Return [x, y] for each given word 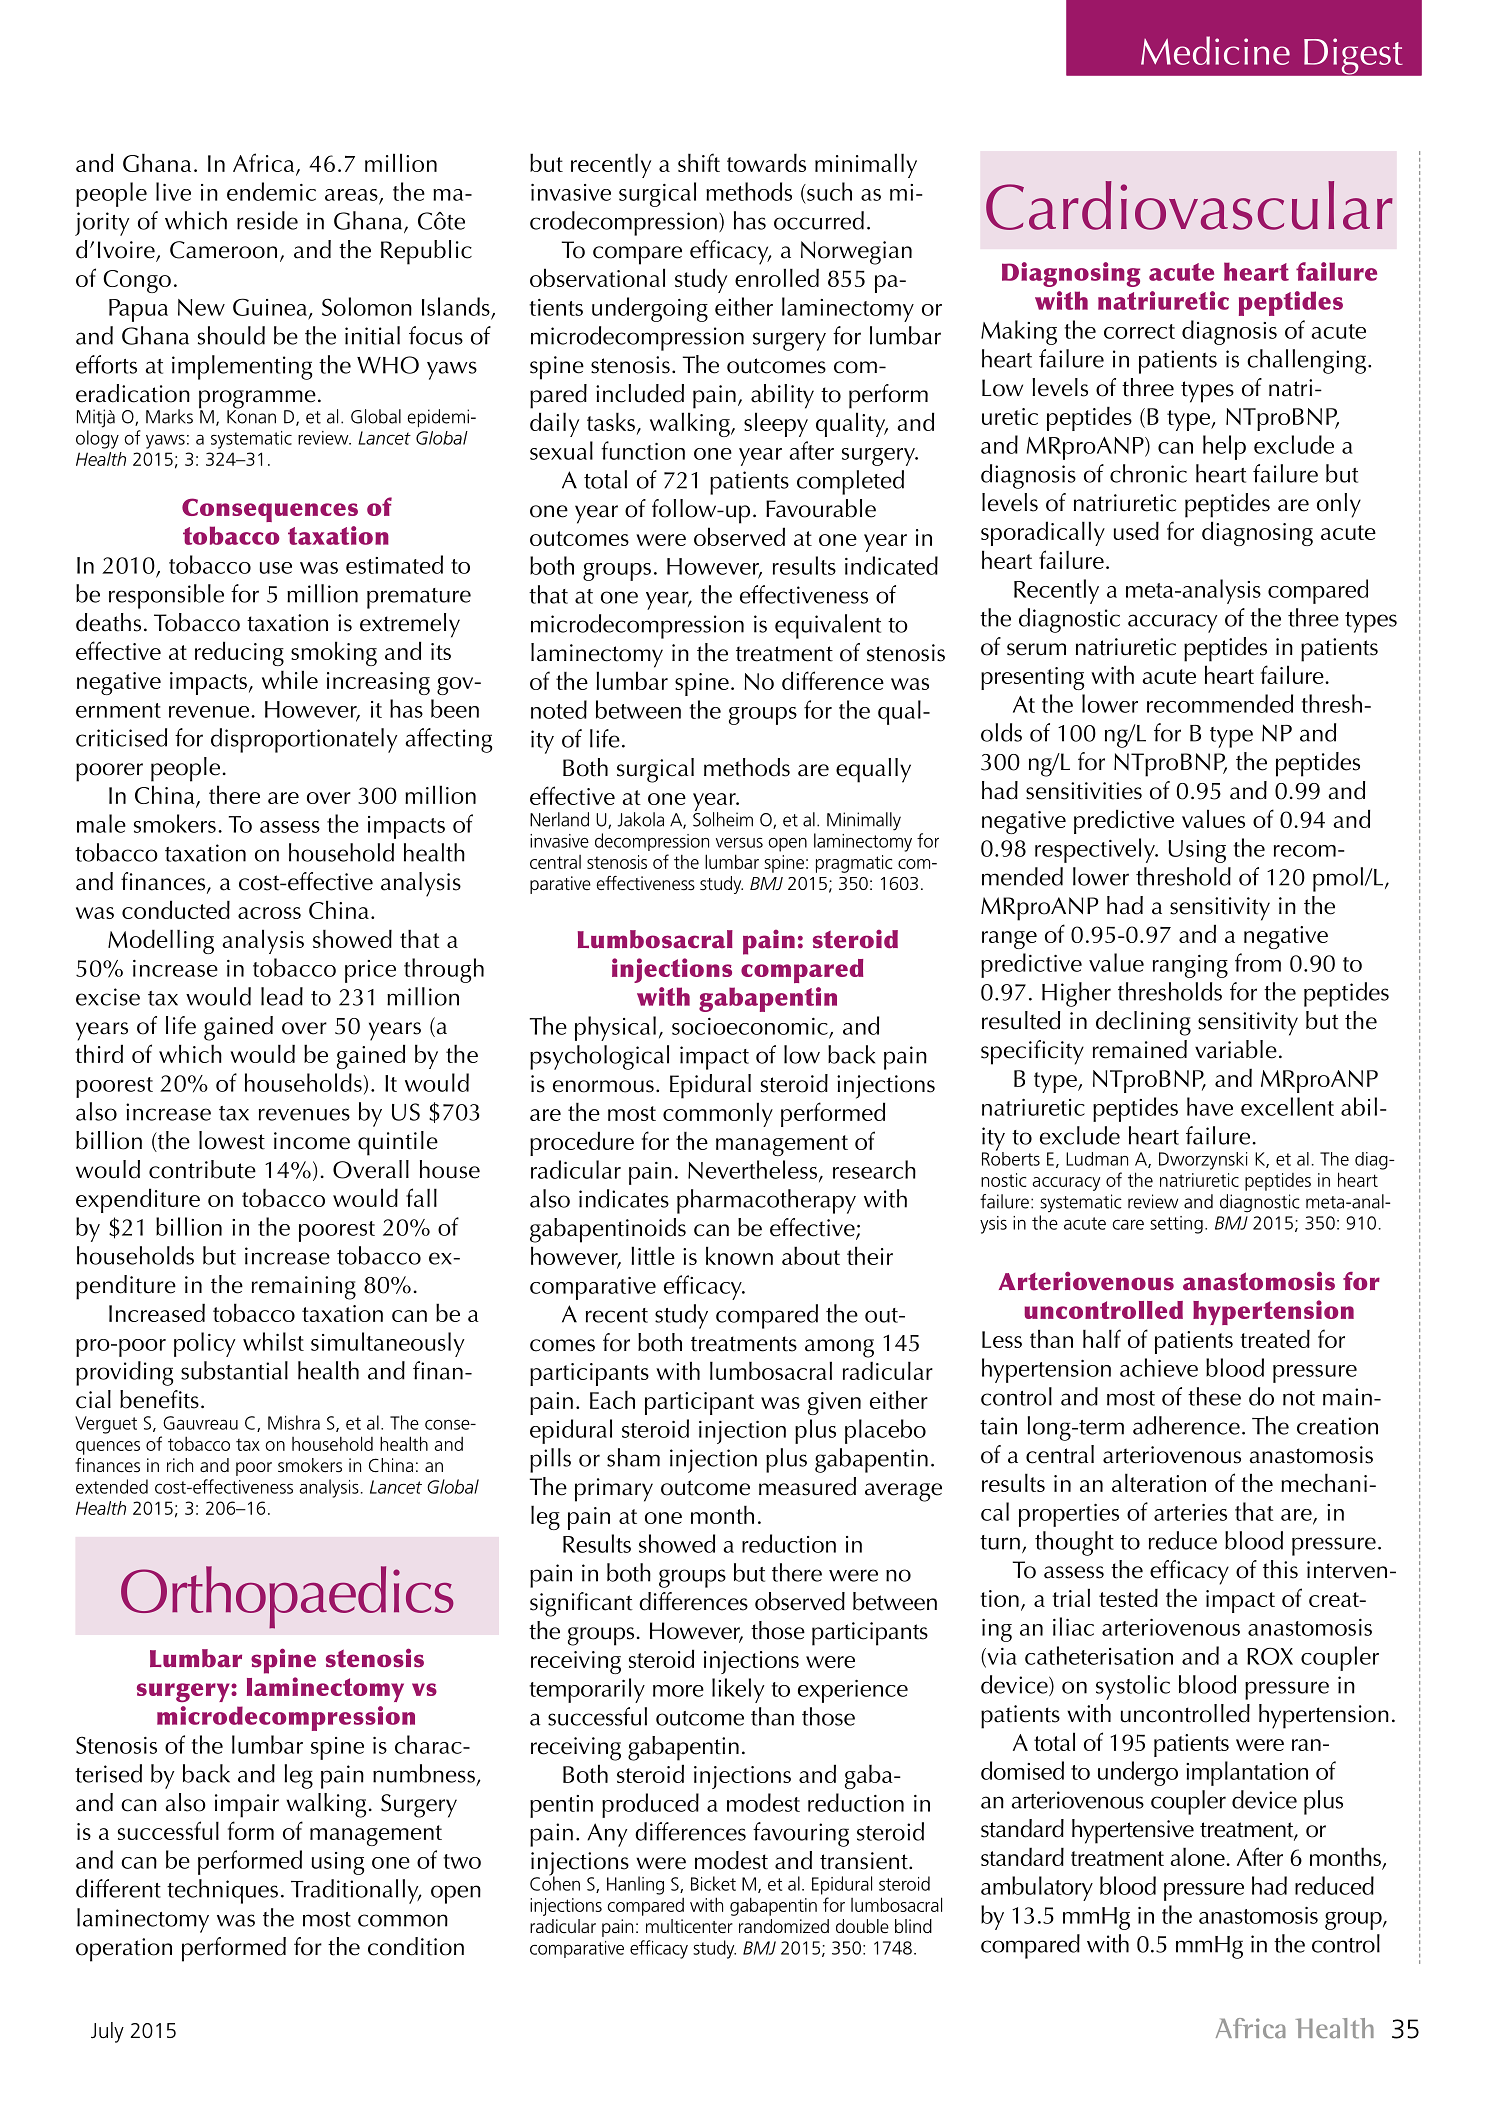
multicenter [689, 1926]
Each [612, 1400]
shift [699, 162]
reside [267, 220]
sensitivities [1084, 791]
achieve [1159, 1367]
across [269, 913]
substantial [234, 1370]
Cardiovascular [1189, 205]
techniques [222, 1891]
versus [739, 842]
